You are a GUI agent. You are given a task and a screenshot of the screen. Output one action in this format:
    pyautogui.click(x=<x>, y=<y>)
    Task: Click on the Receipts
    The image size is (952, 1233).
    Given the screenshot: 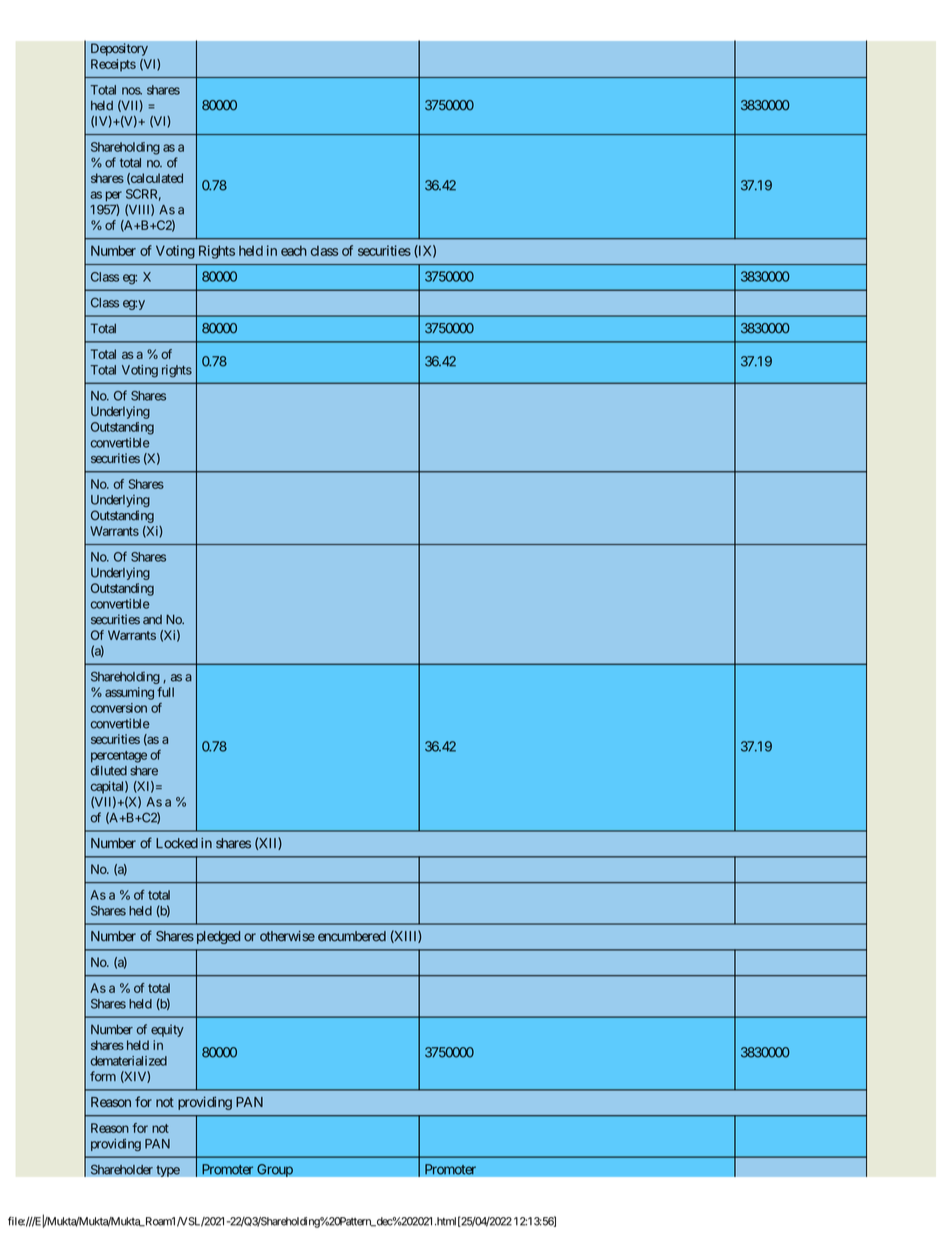 What is the action you would take?
    pyautogui.click(x=113, y=65)
